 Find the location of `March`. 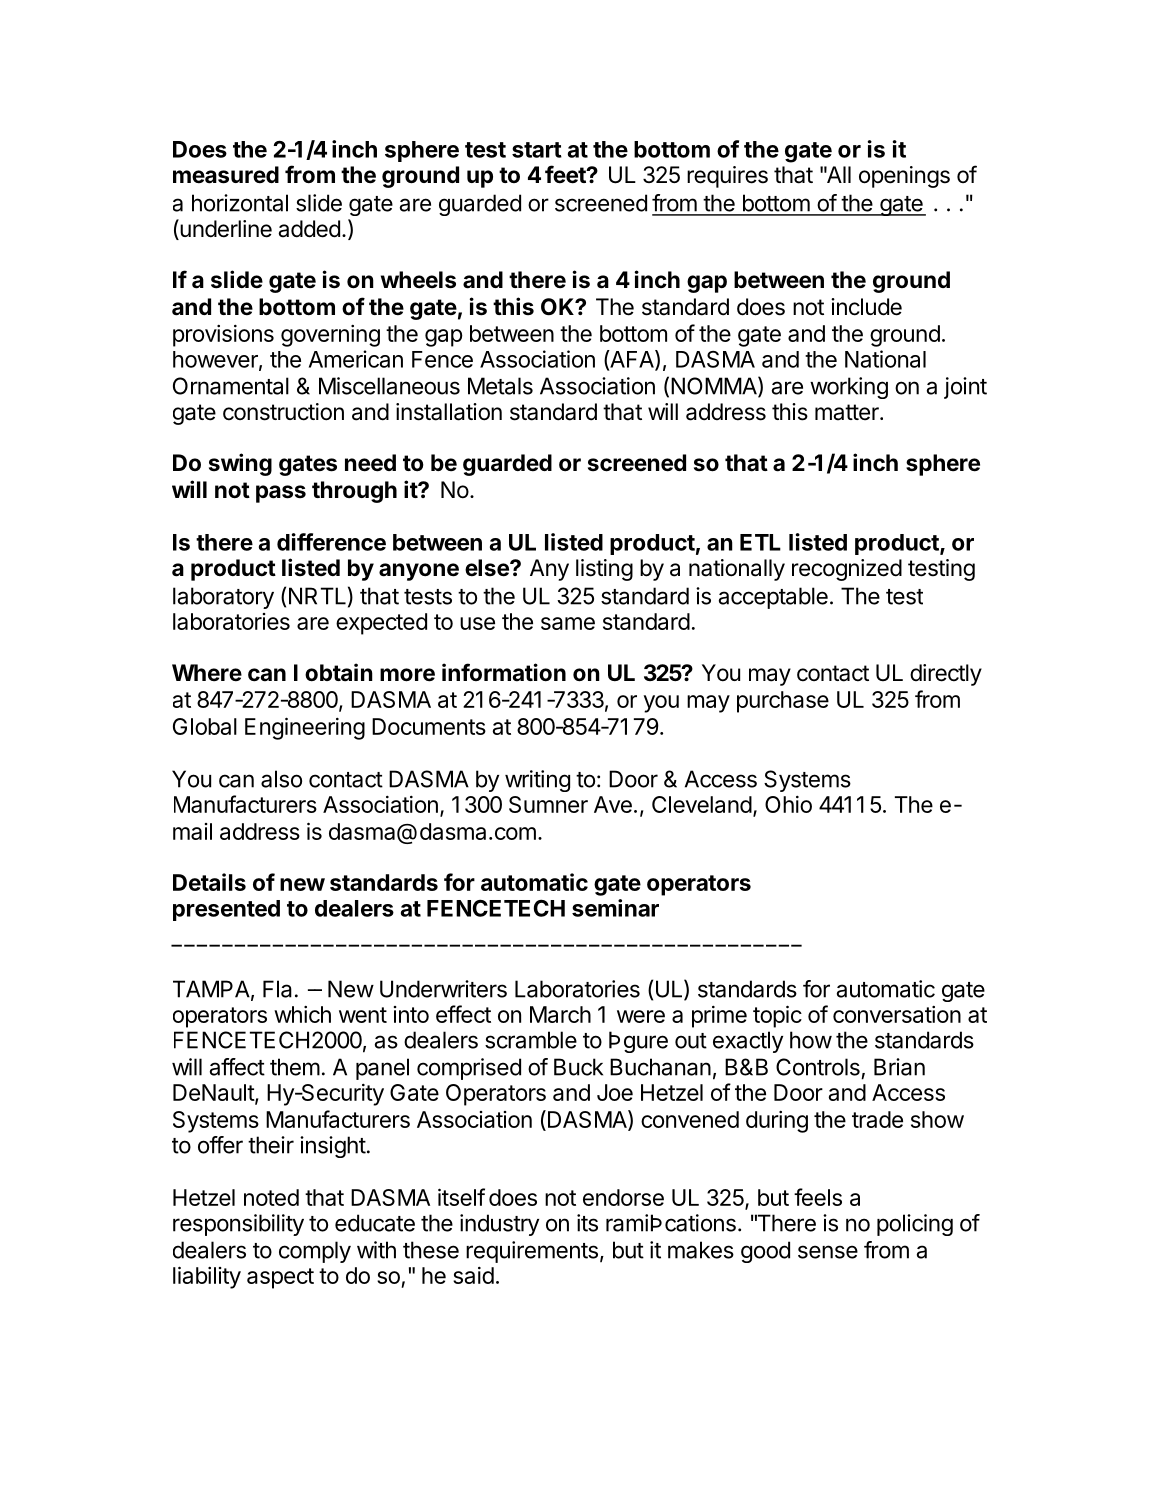

March is located at coordinates (560, 1014).
